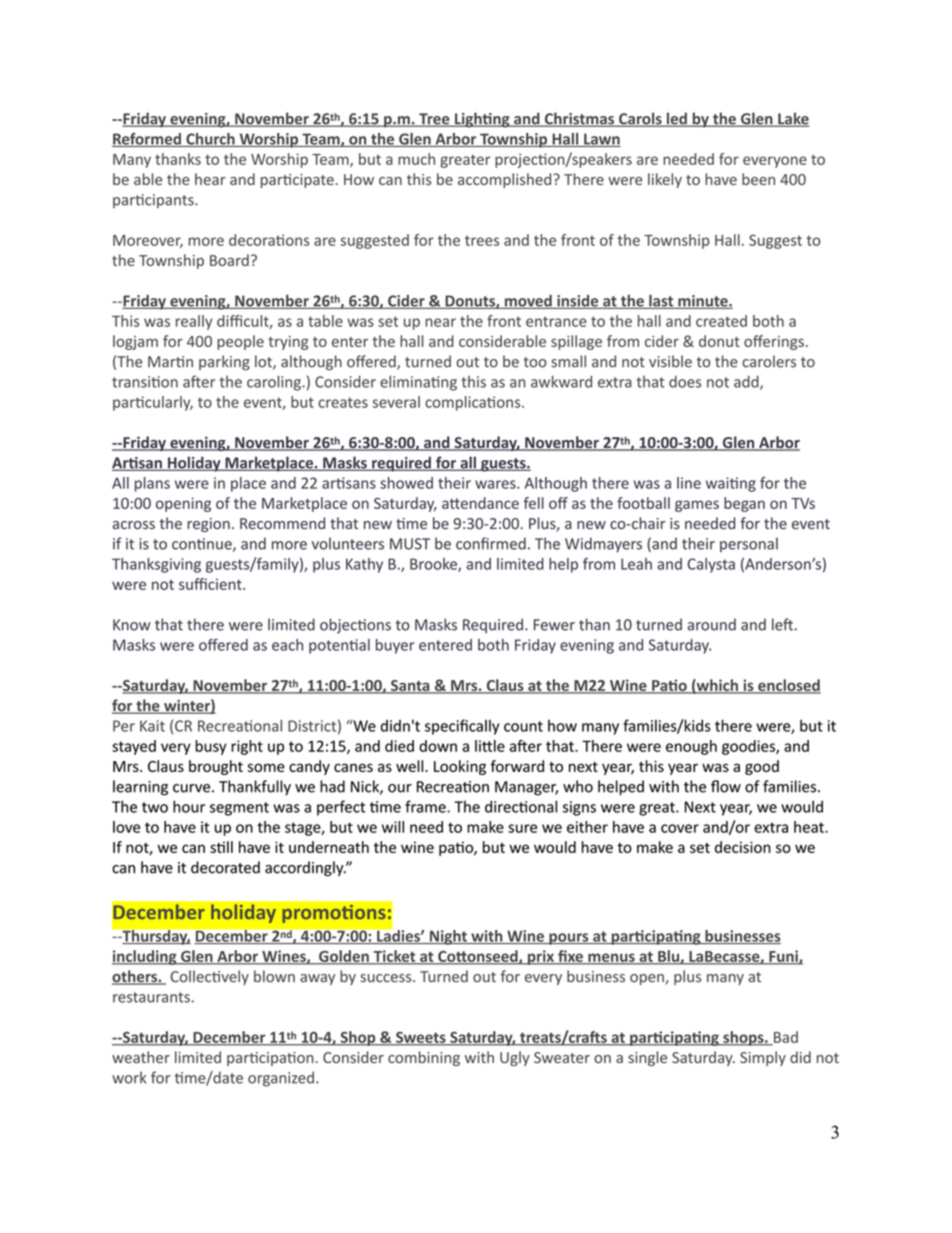 This image has height=1233, width=952. Describe the element at coordinates (210, 140) in the image. I see `Church` at that location.
